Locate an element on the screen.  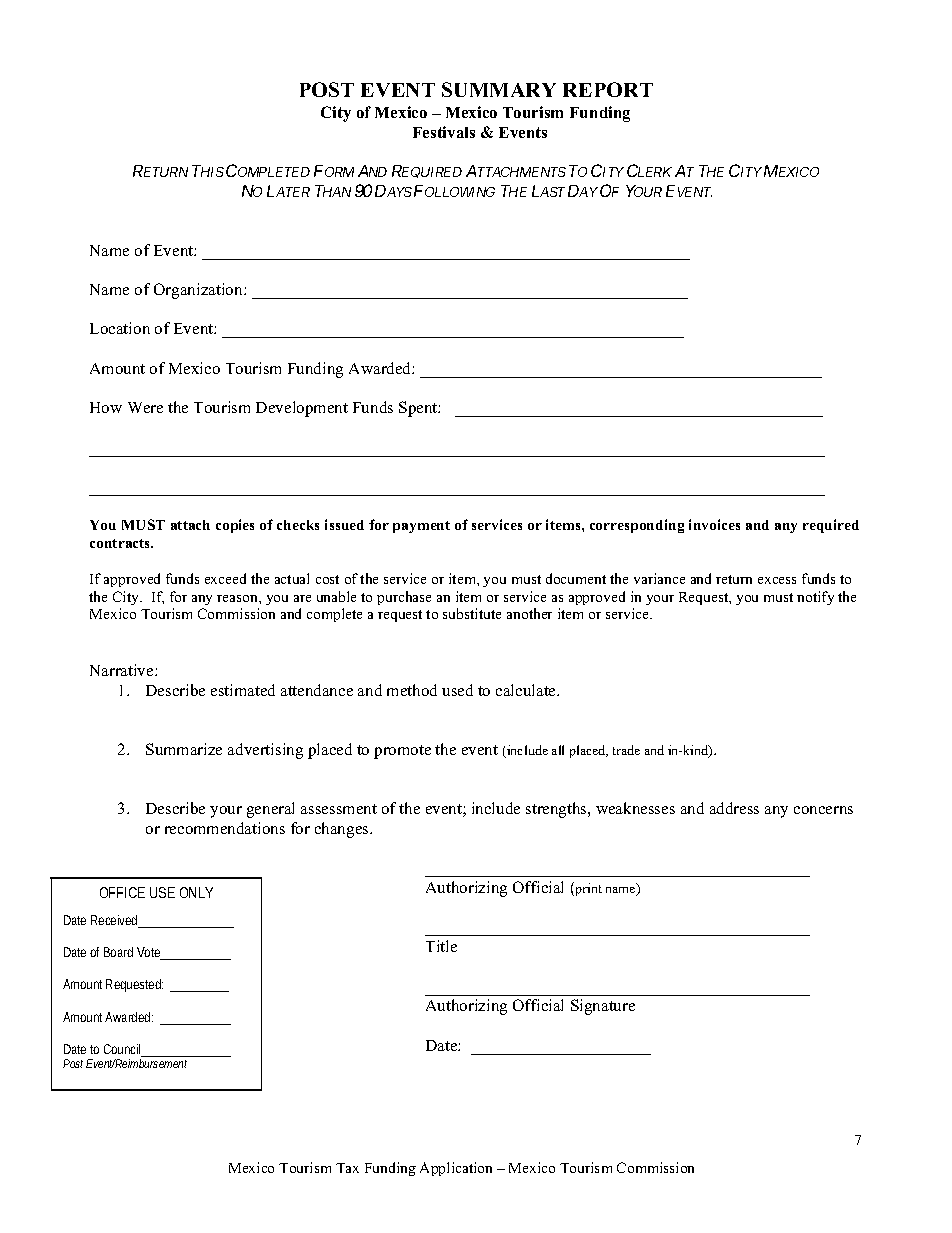
Signature is located at coordinates (603, 1007).
